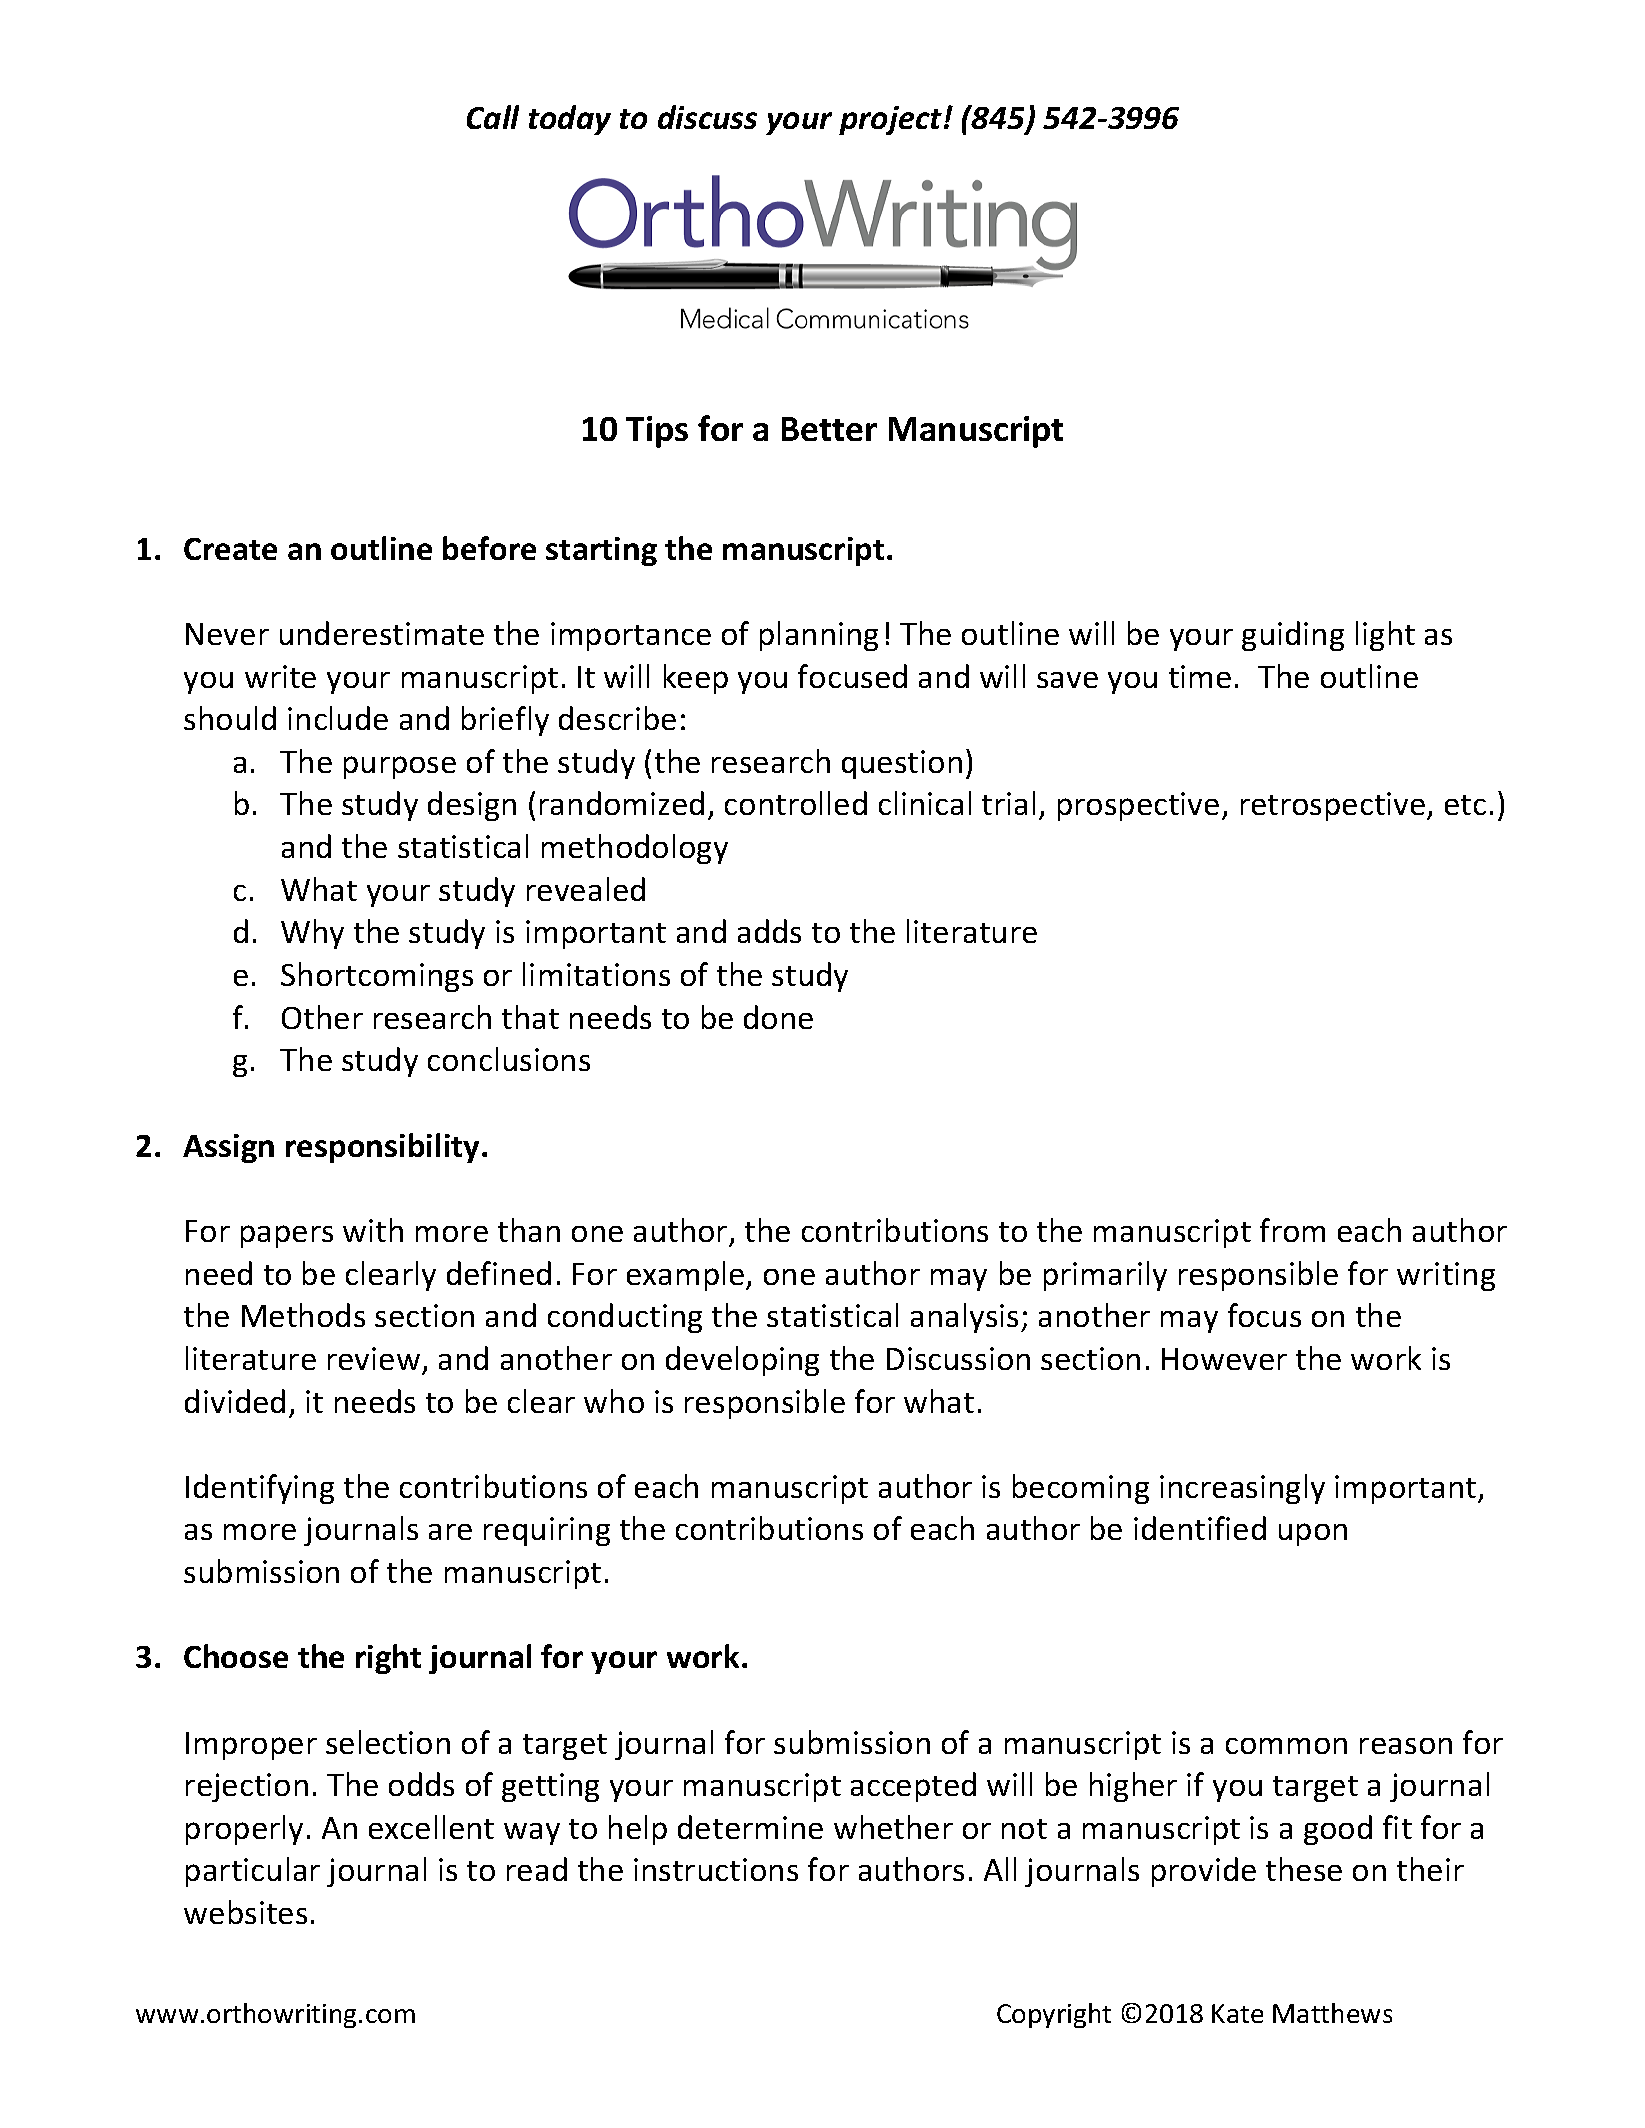  What do you see at coordinates (400, 767) in the document?
I see `purpose` at bounding box center [400, 767].
